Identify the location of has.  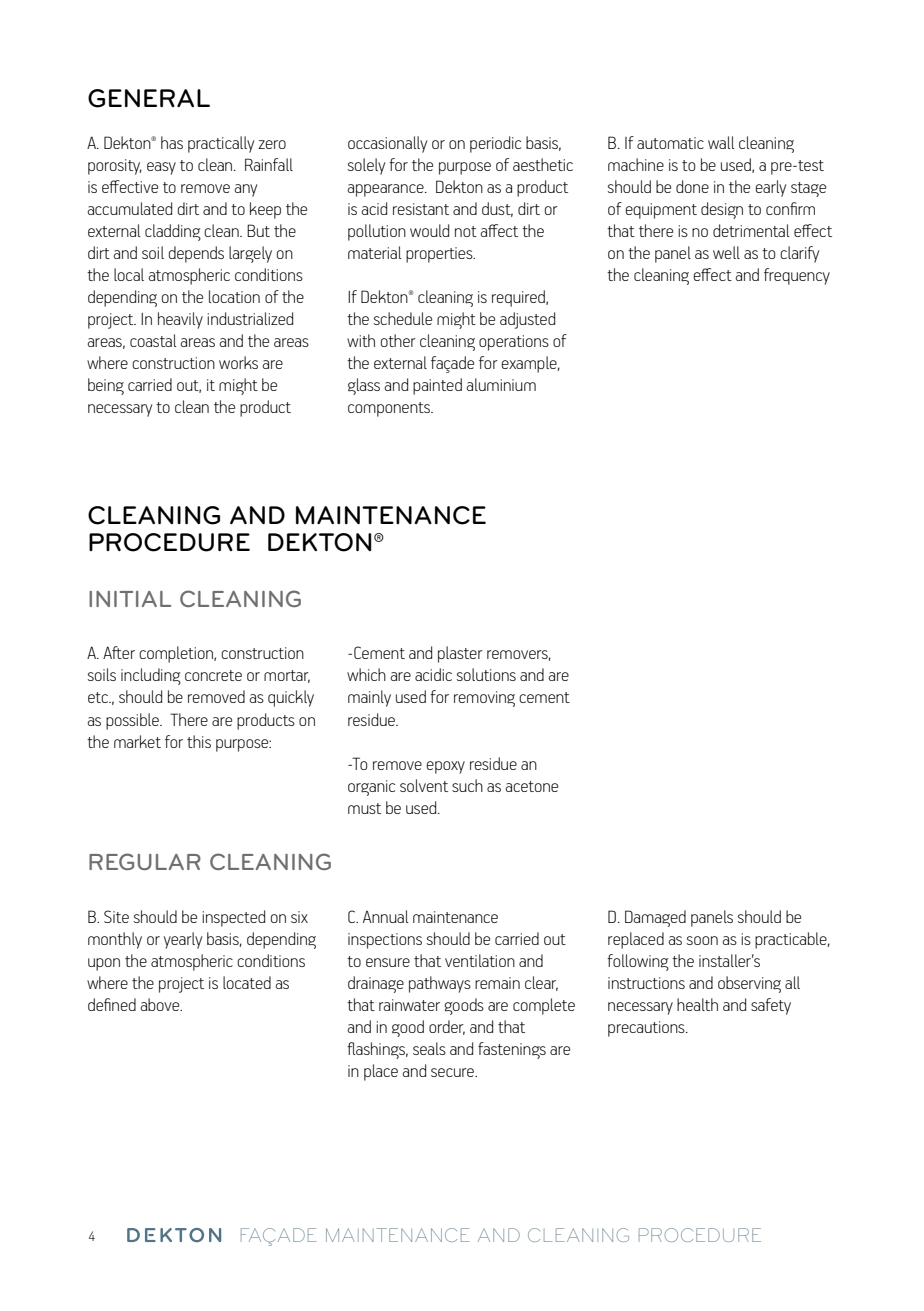
(172, 142).
